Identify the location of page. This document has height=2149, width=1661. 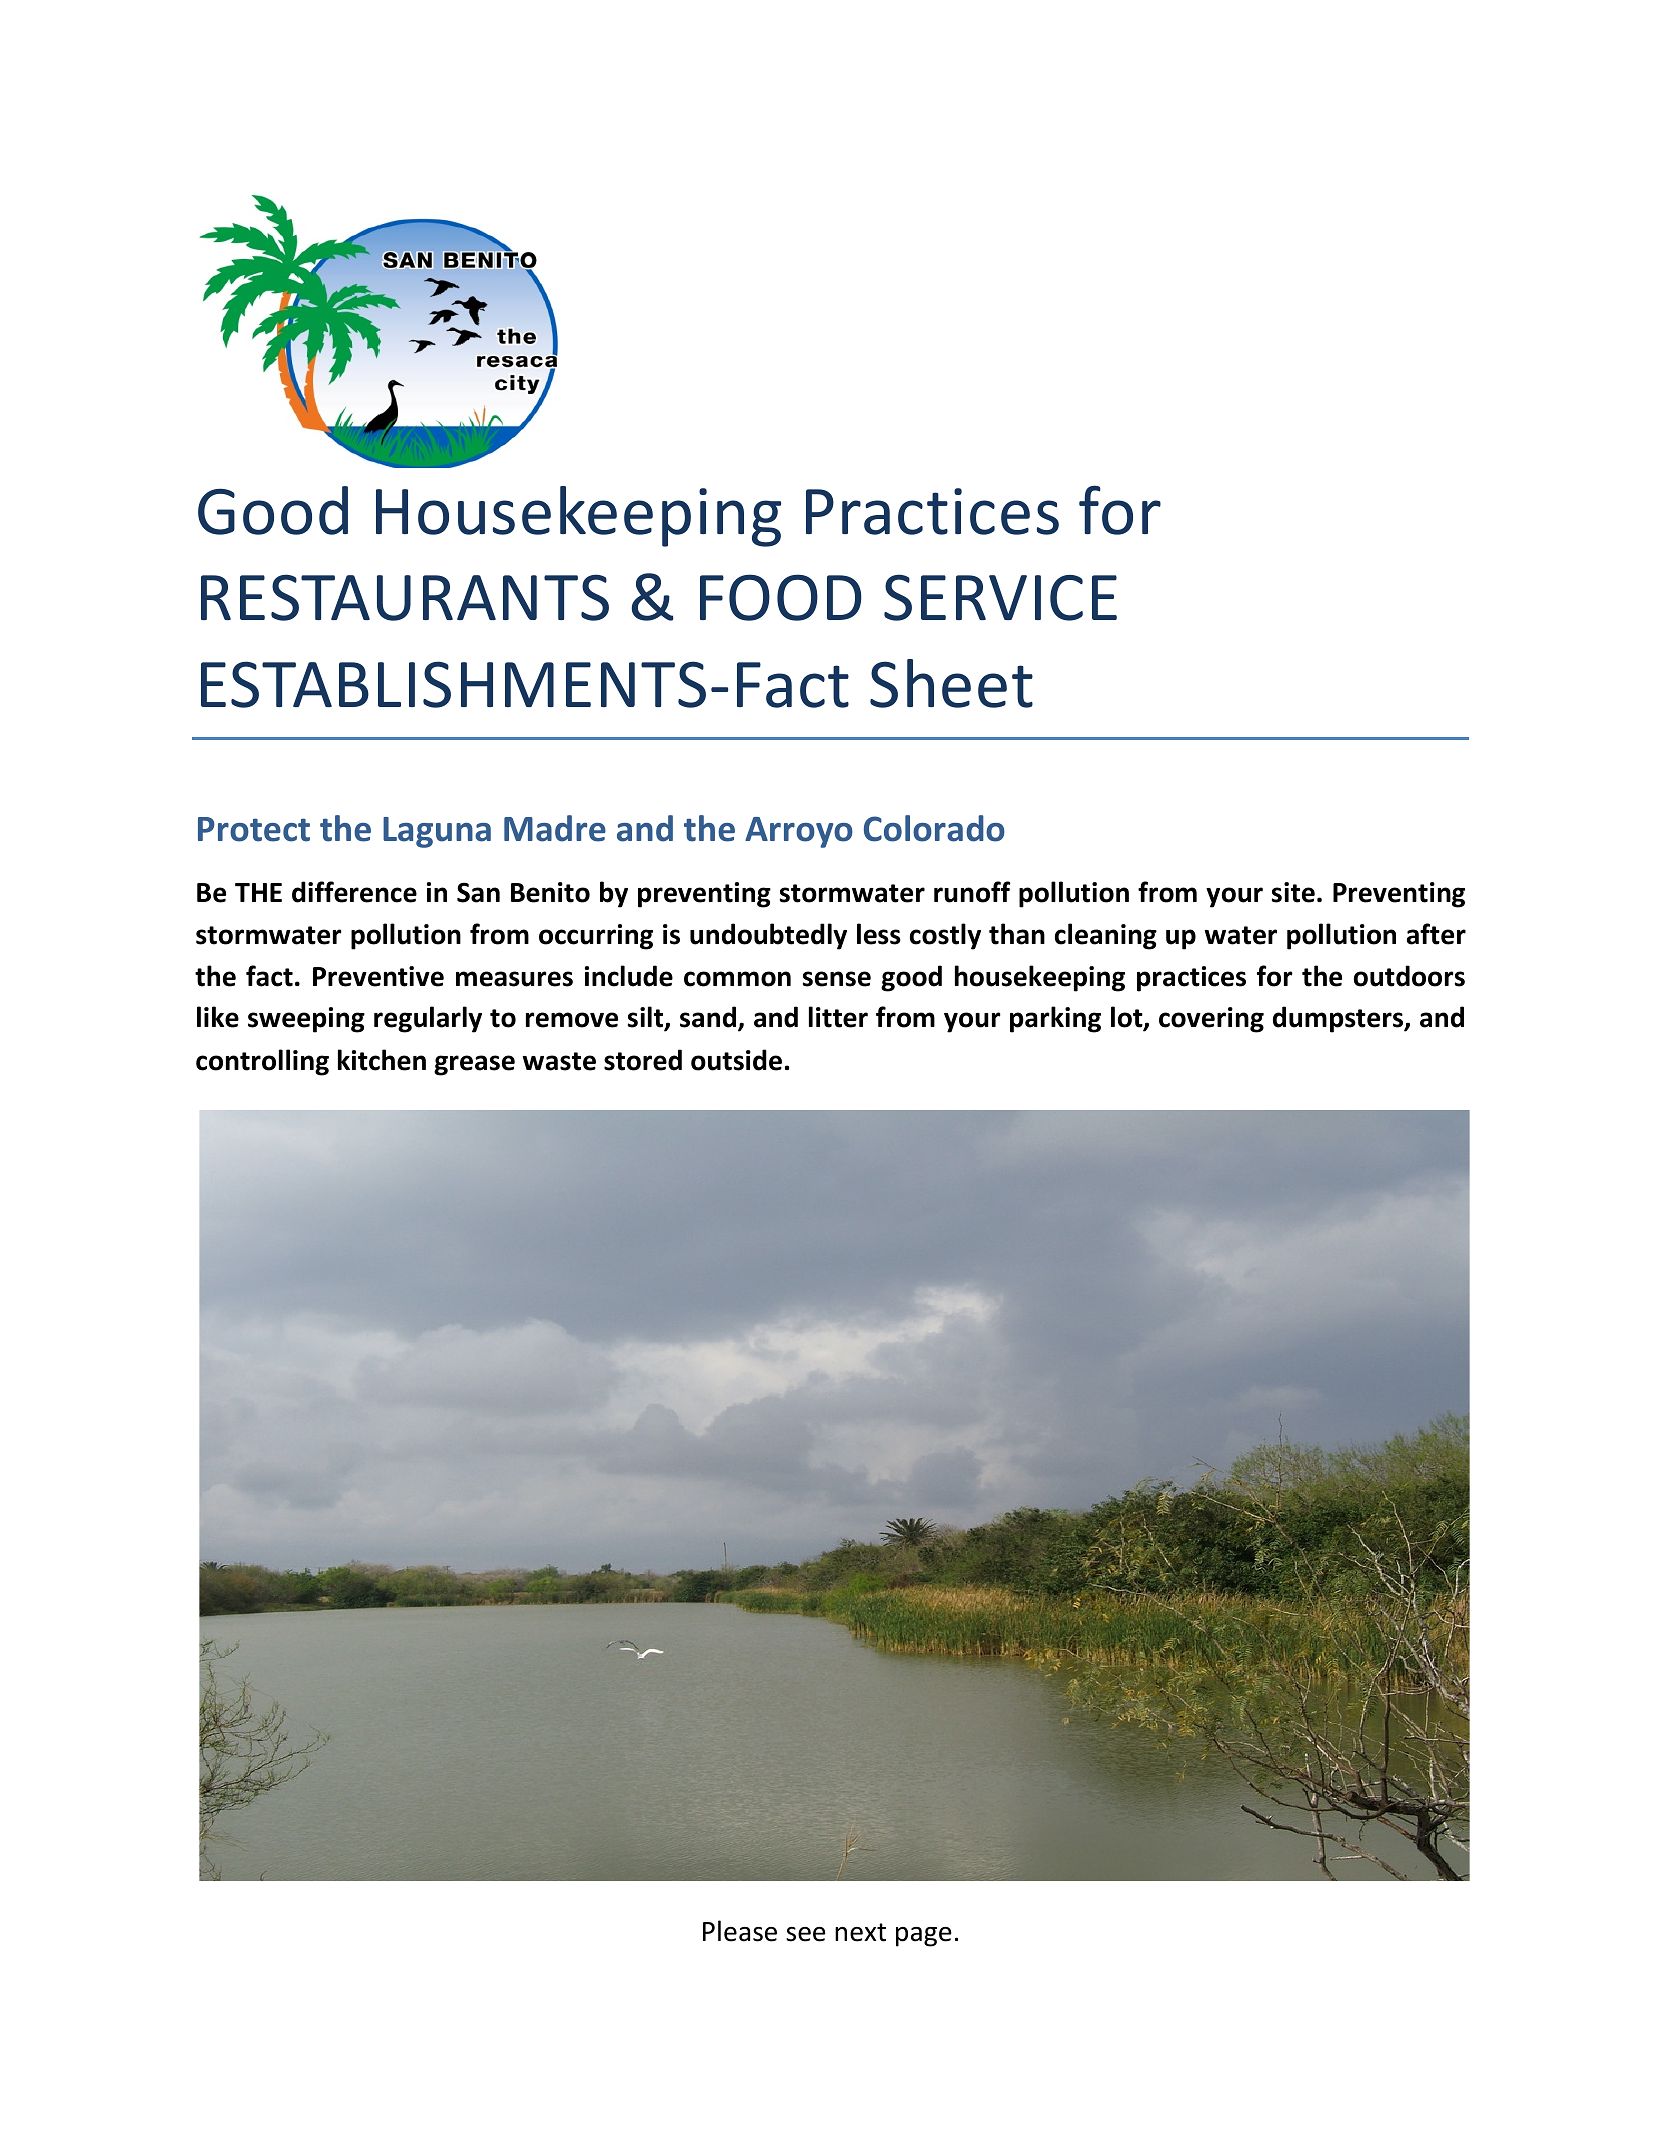
(924, 1937).
